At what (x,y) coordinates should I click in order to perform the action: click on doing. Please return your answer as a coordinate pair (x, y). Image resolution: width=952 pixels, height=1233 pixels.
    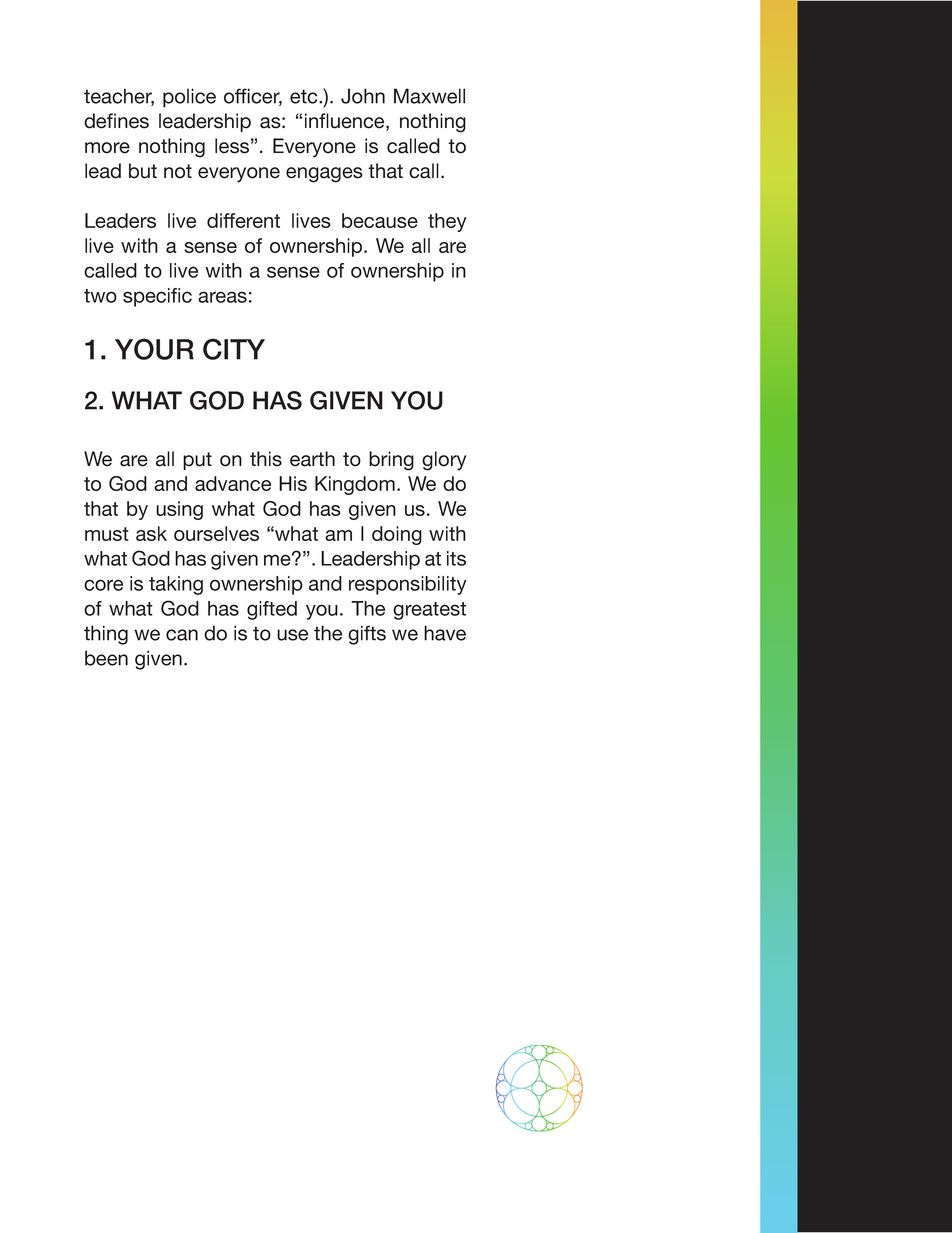
    Looking at the image, I should click on (397, 535).
